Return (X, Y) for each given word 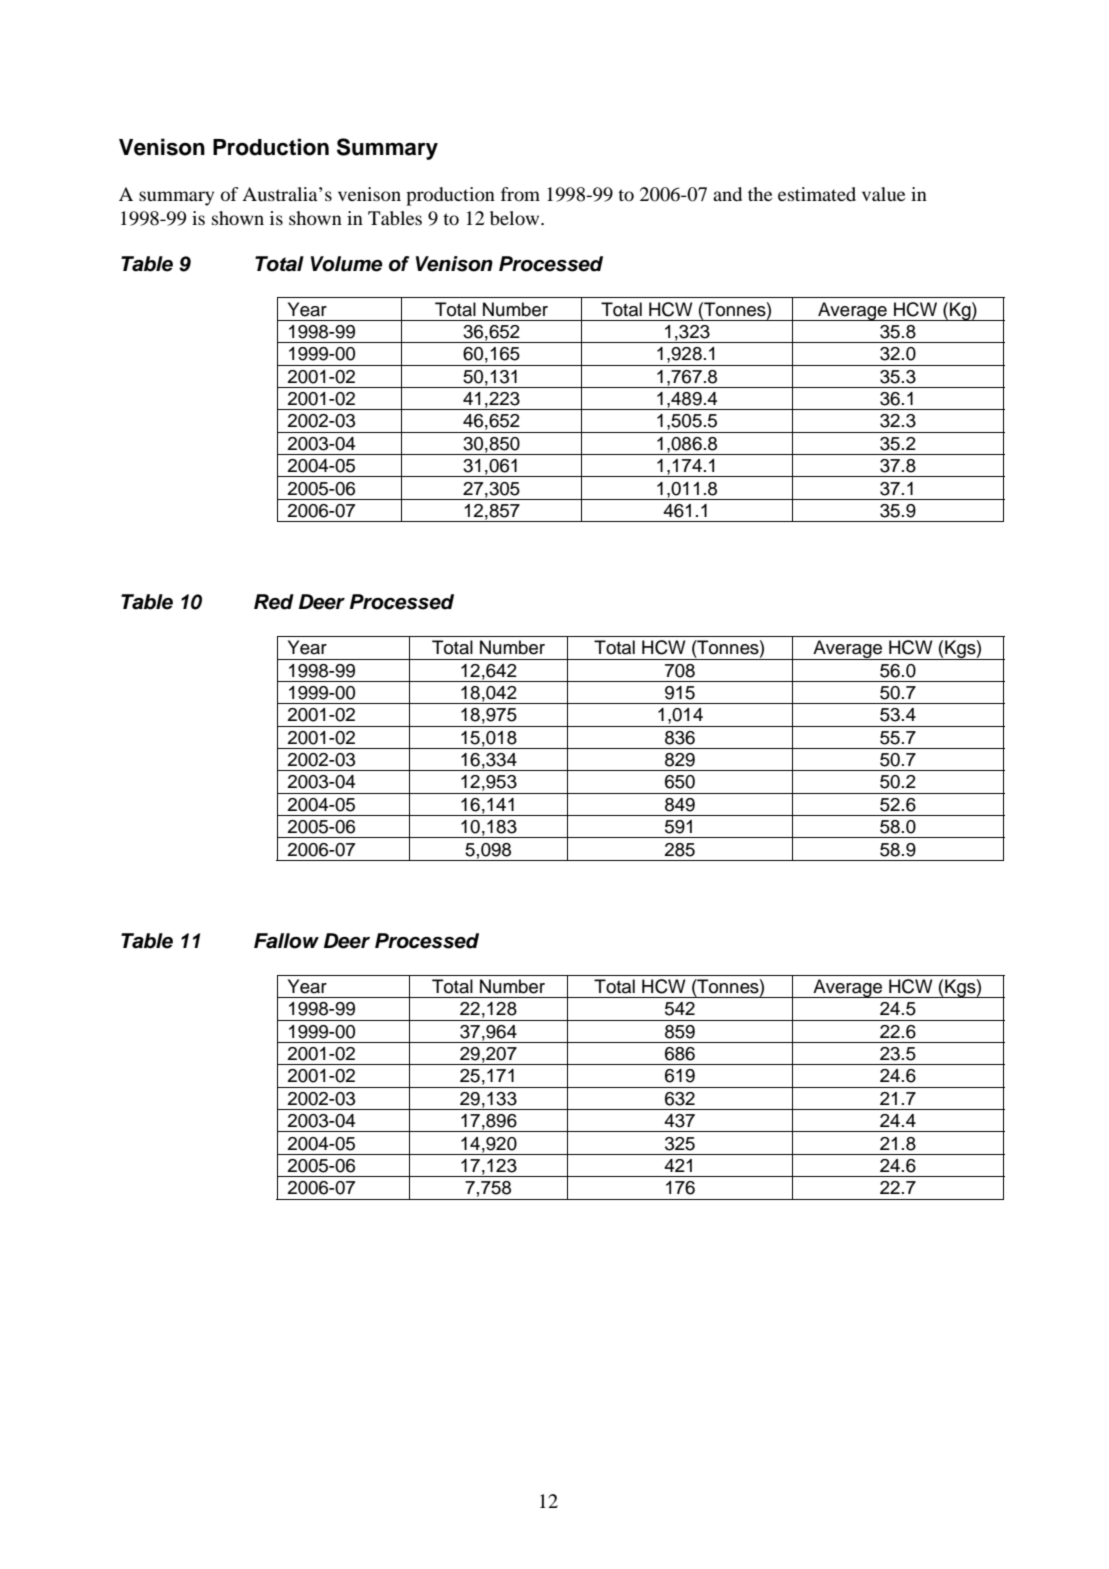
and (727, 194)
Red (274, 602)
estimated (817, 194)
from (520, 194)
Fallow (286, 941)
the (760, 194)
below (516, 218)
